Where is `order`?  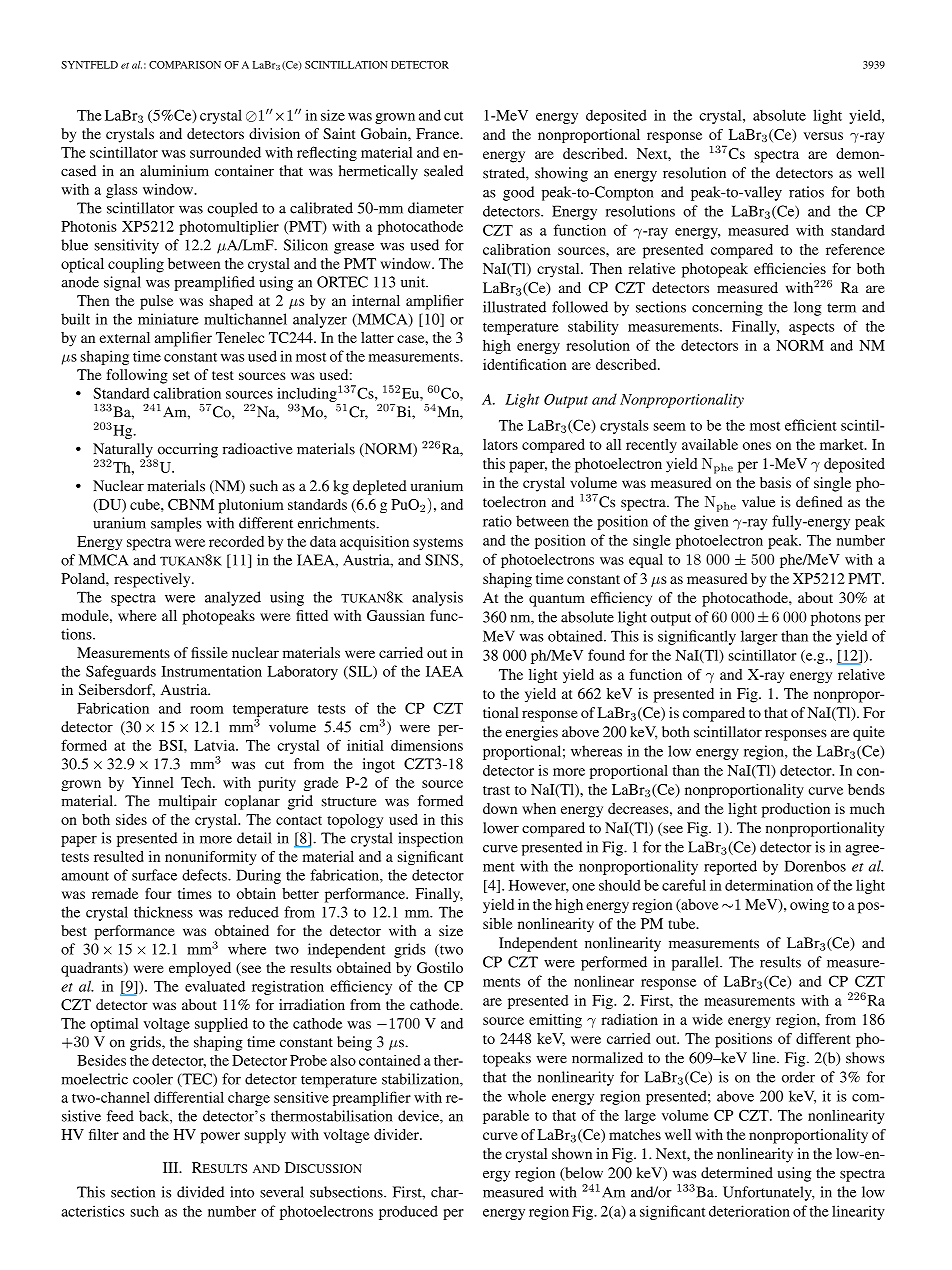 order is located at coordinates (798, 1077).
